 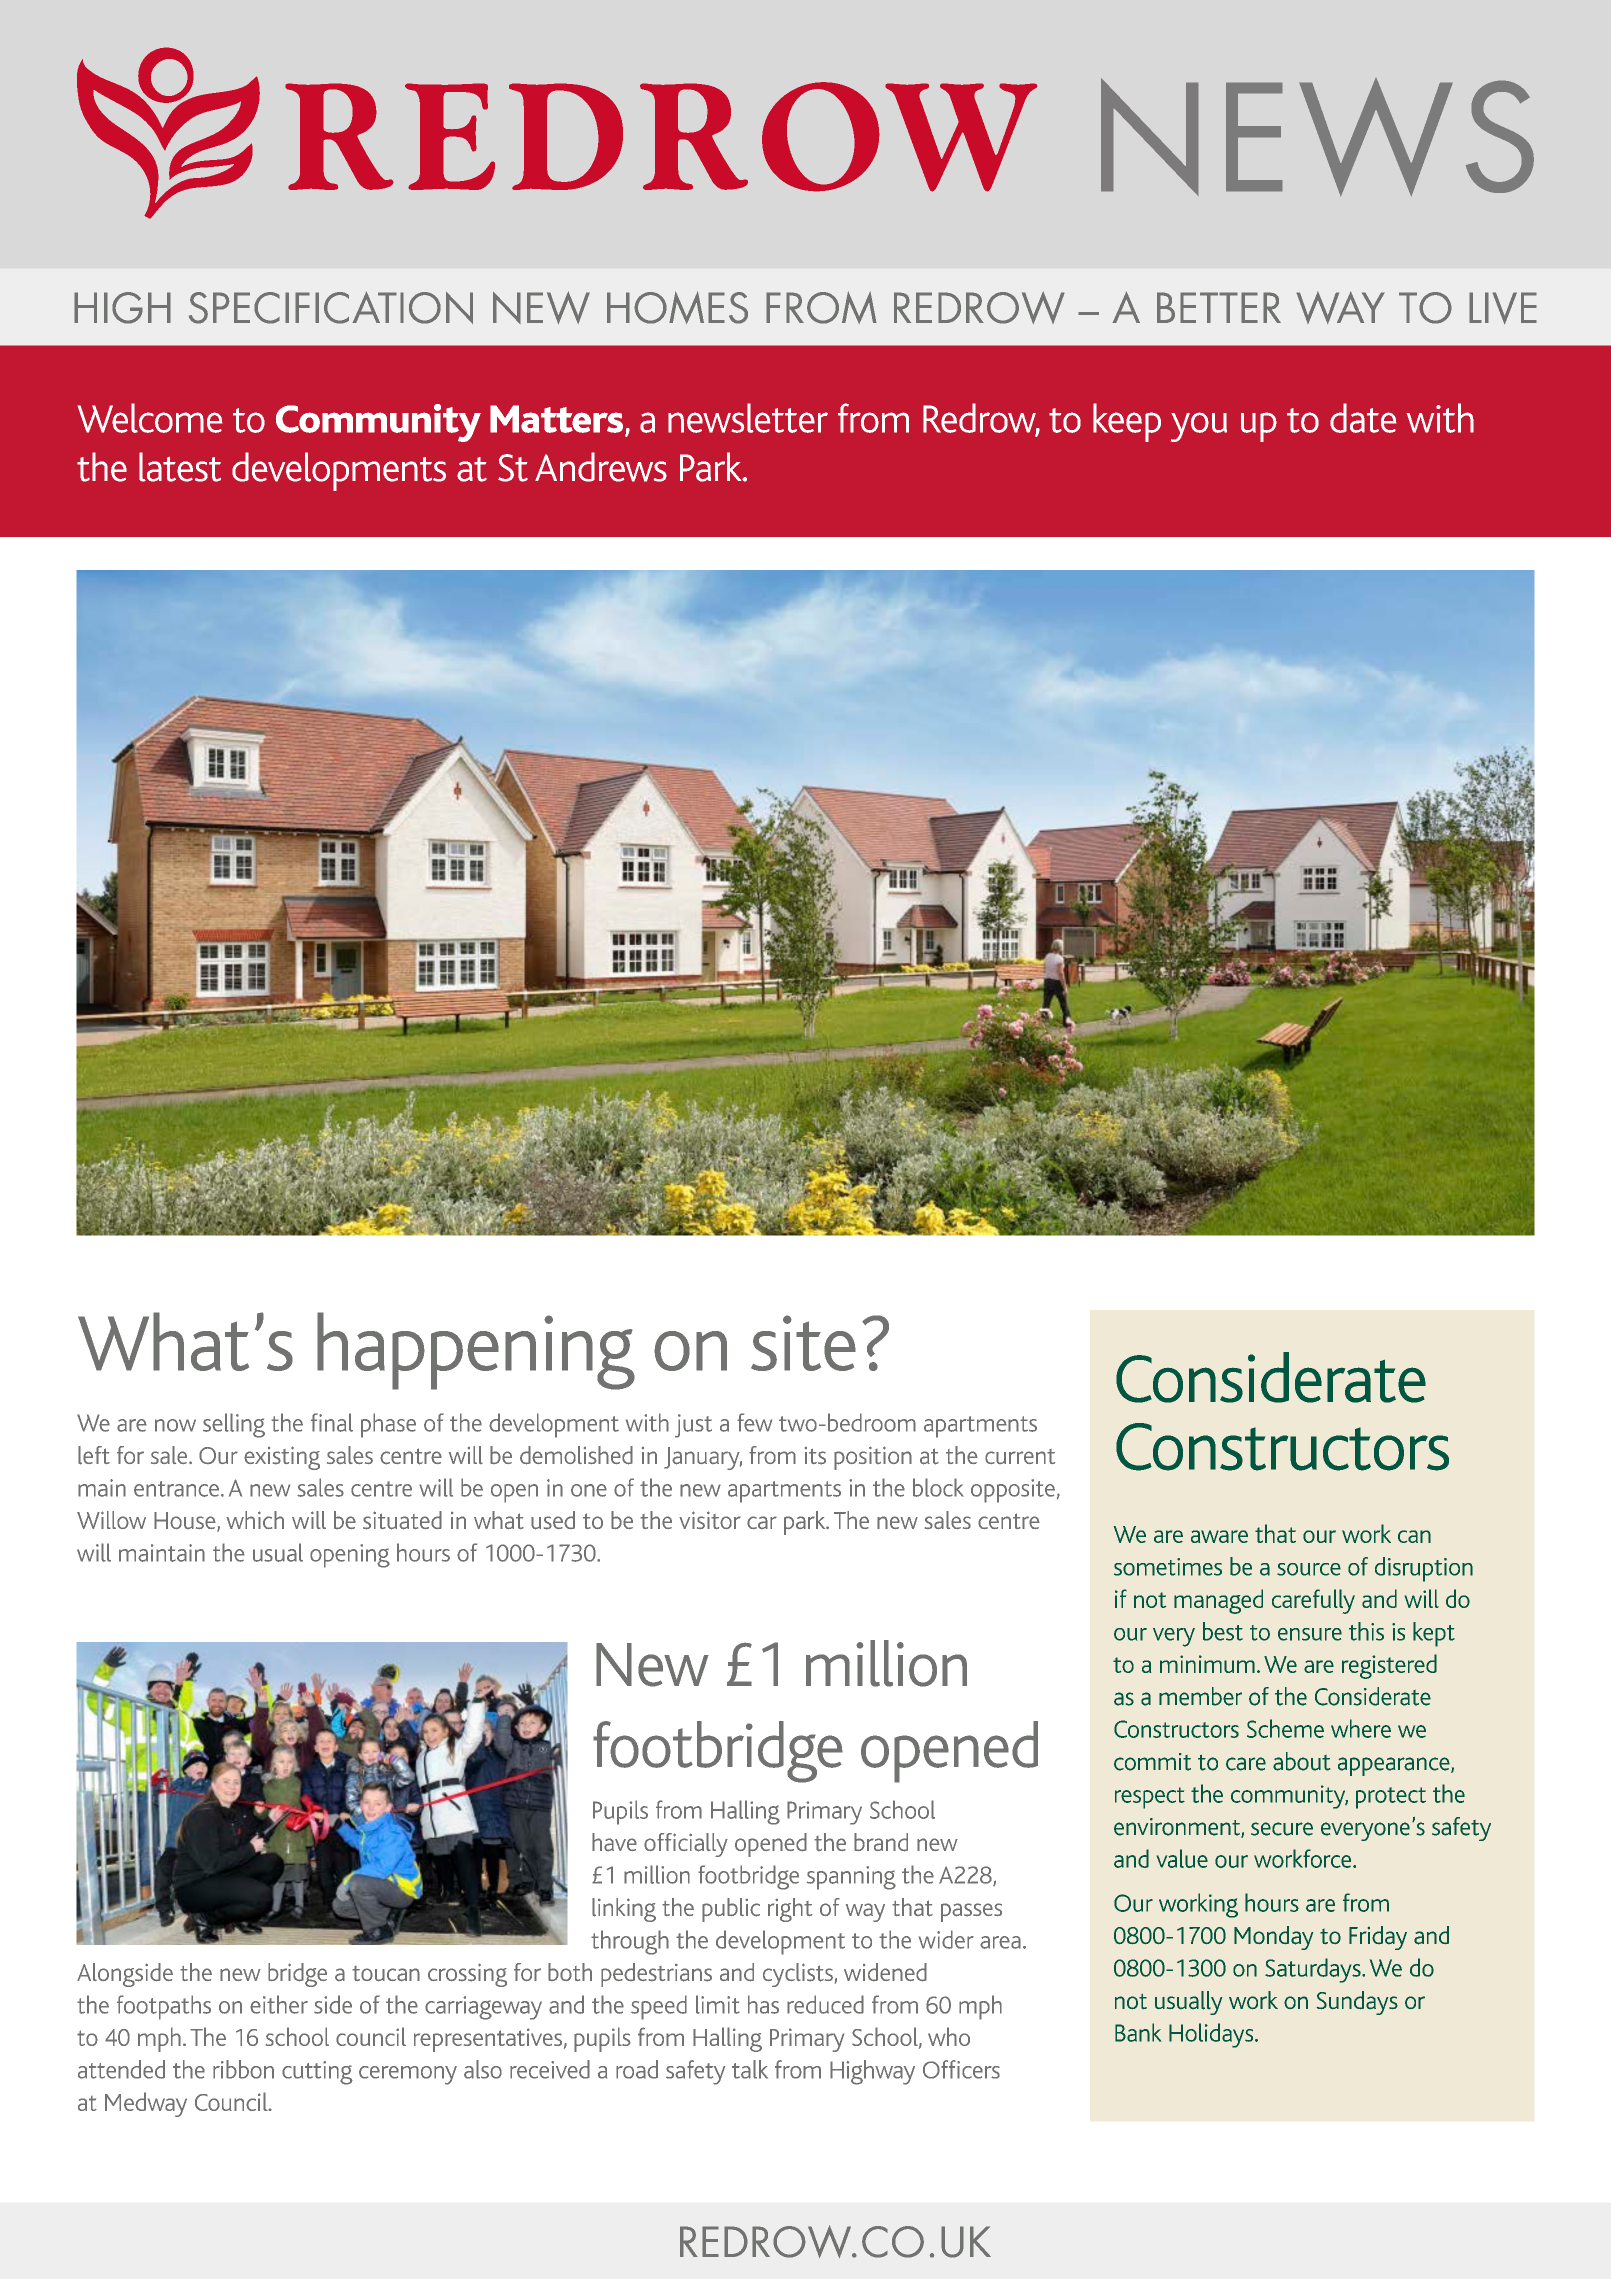 I want to click on cutting, so click(x=317, y=2073).
